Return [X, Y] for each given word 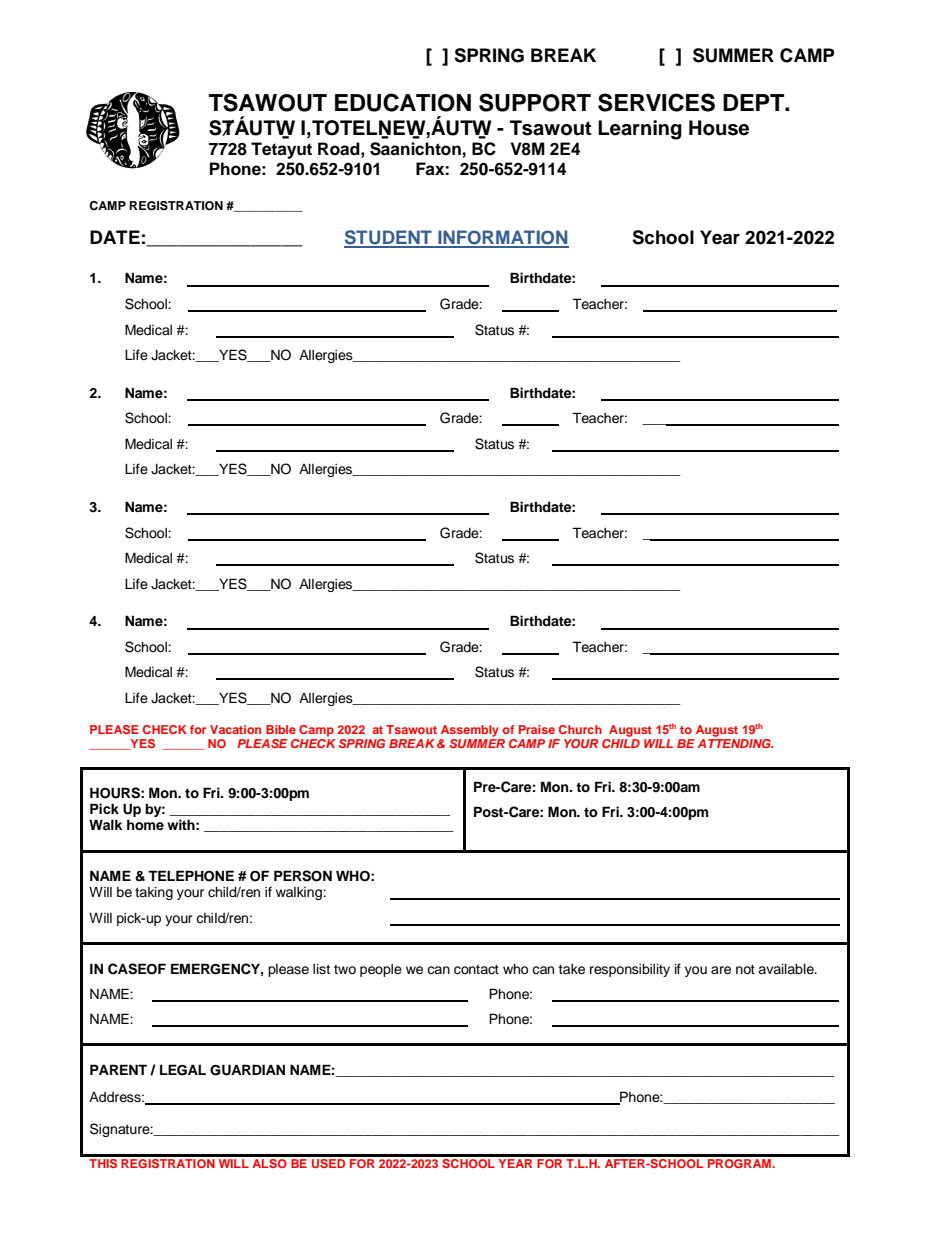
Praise [537, 729]
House [719, 128]
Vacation [235, 729]
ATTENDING [735, 743]
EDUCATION [403, 102]
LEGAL [183, 1070]
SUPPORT [535, 102]
